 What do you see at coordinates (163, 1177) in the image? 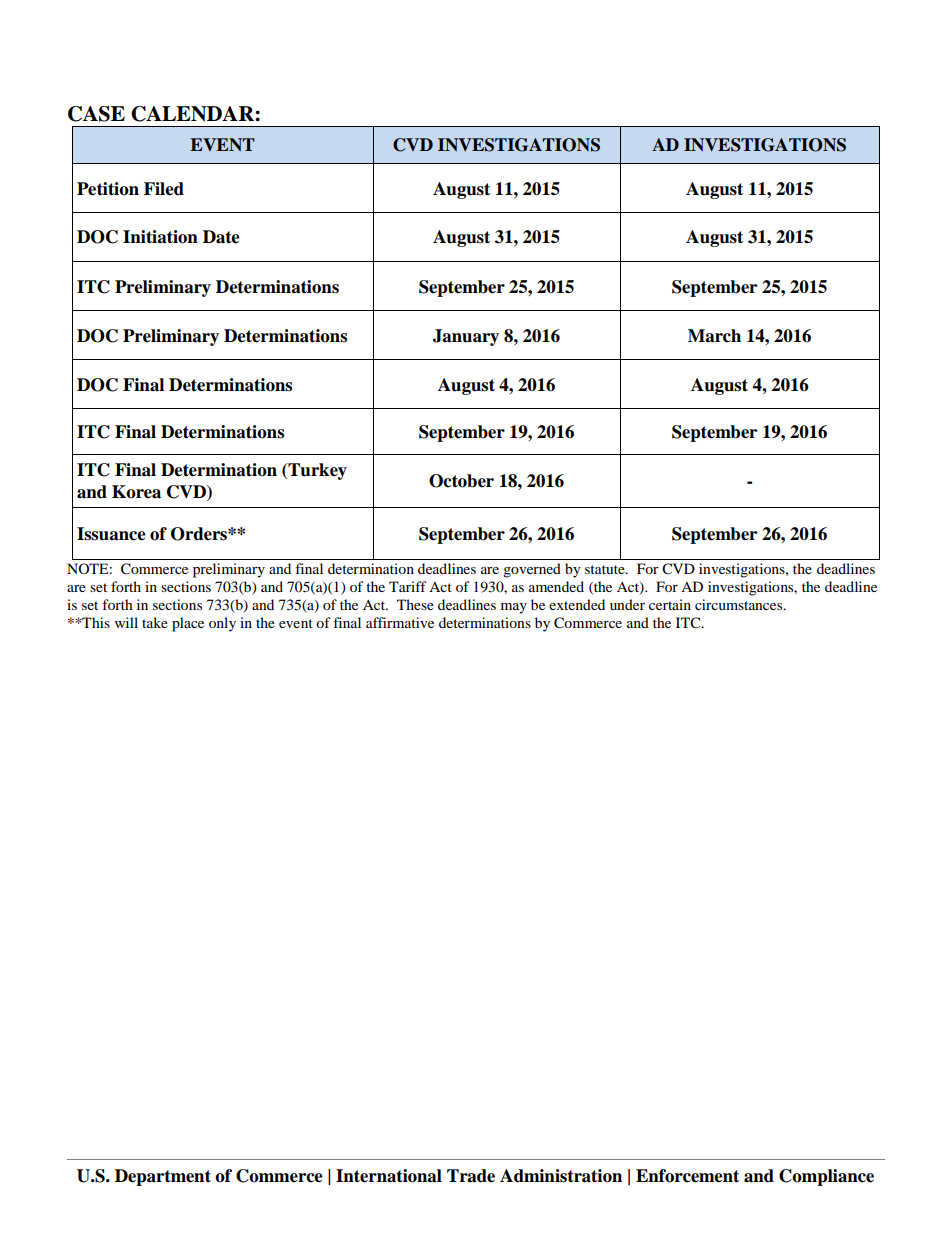
I see `Department` at bounding box center [163, 1177].
